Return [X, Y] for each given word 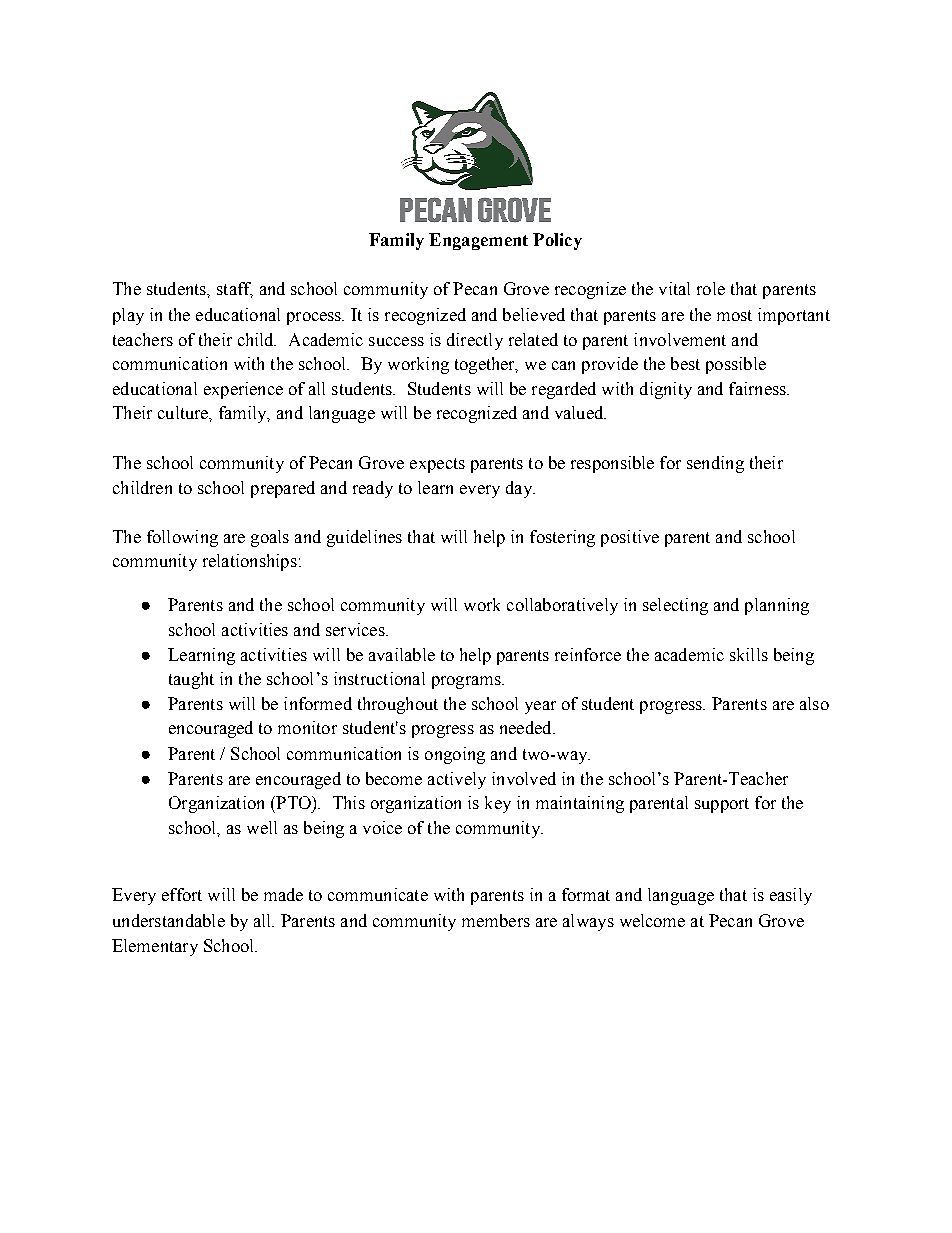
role [711, 288]
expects [437, 465]
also [814, 703]
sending [715, 464]
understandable [169, 920]
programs [467, 682]
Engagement [478, 241]
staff [235, 290]
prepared [283, 489]
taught [191, 680]
